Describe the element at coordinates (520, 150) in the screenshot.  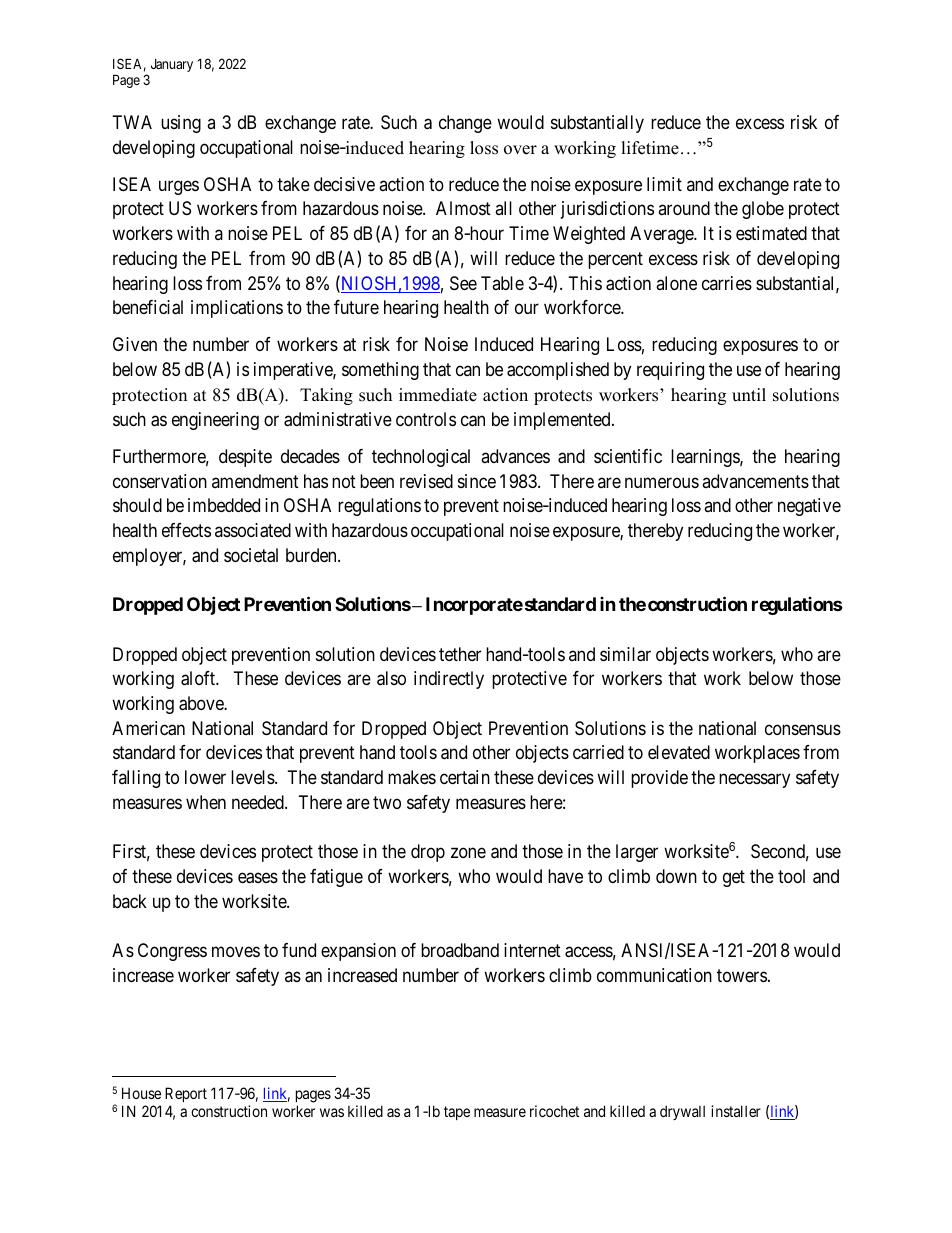
I see `over` at that location.
